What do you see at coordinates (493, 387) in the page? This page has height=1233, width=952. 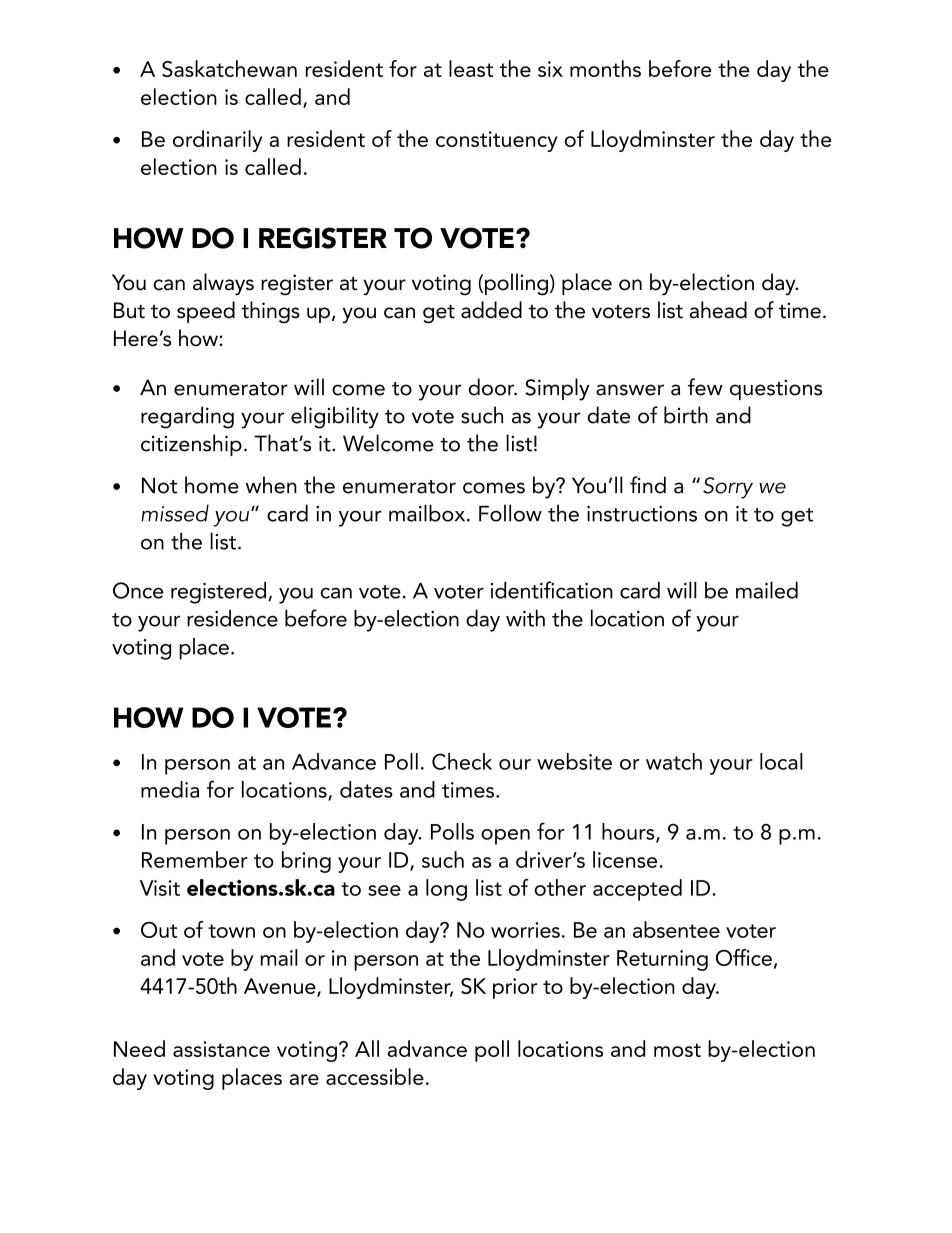 I see `door` at bounding box center [493, 387].
